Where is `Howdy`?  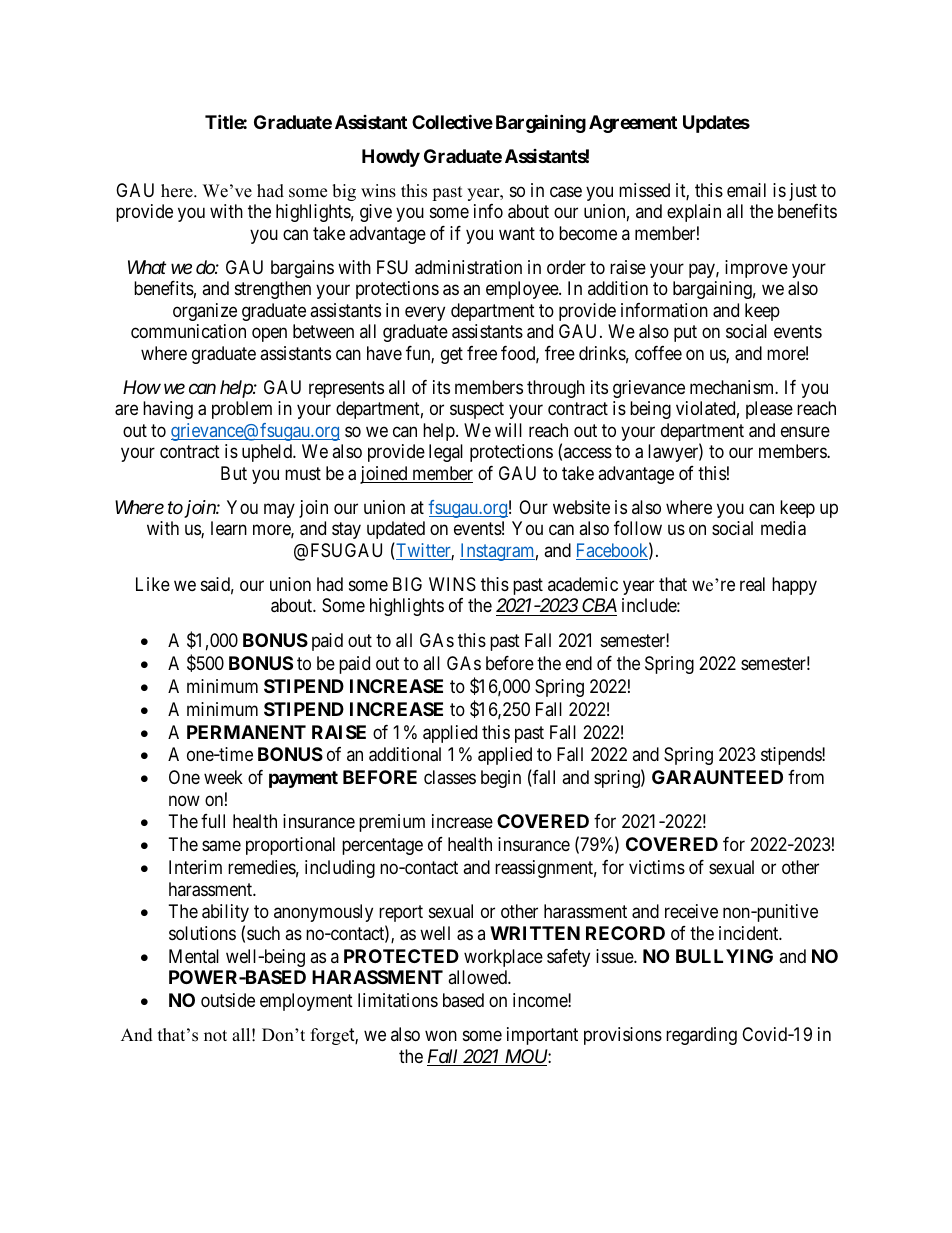
Howdy is located at coordinates (391, 158).
